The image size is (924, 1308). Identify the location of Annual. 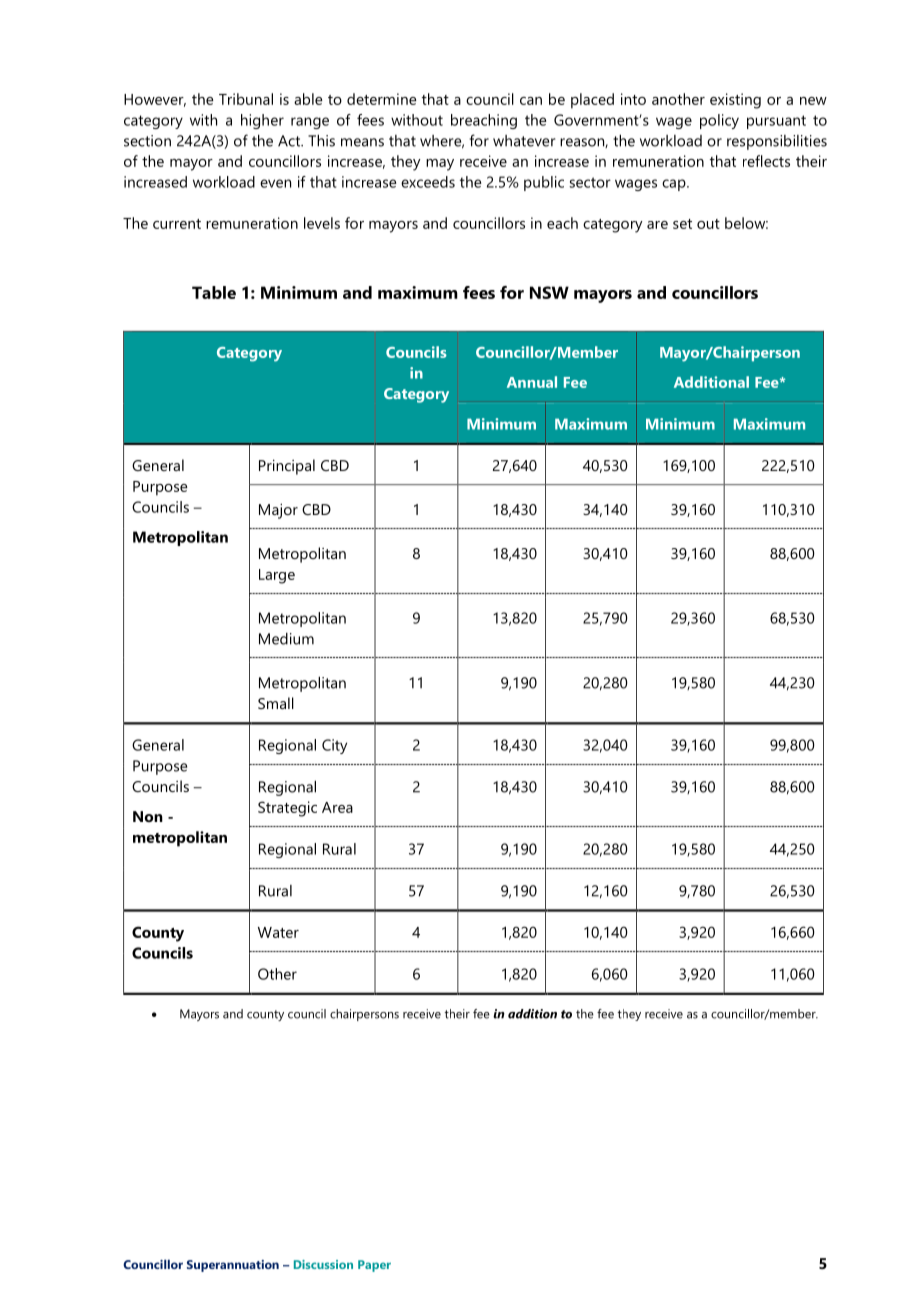
(532, 382).
